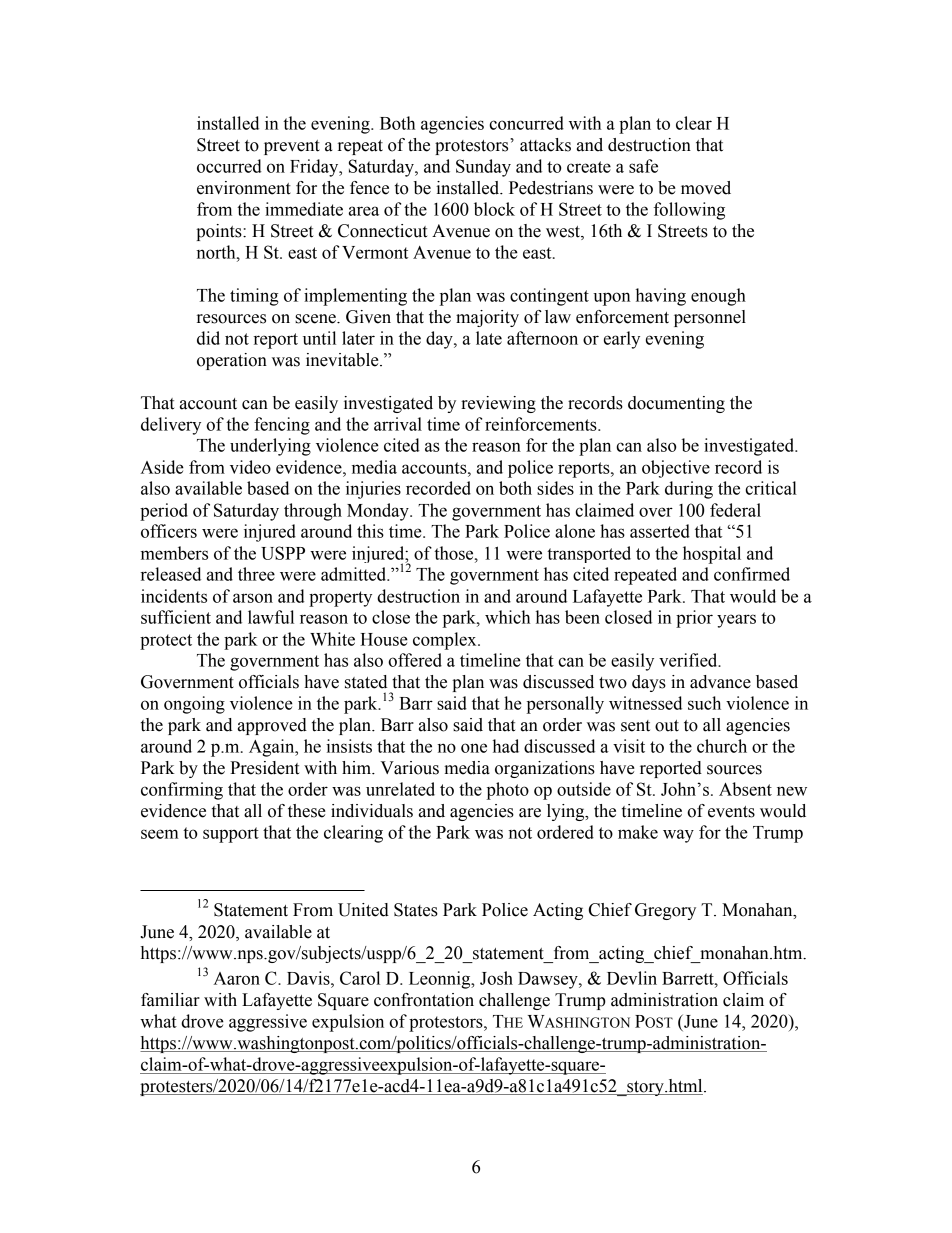  What do you see at coordinates (483, 168) in the page?
I see `Sunday` at bounding box center [483, 168].
